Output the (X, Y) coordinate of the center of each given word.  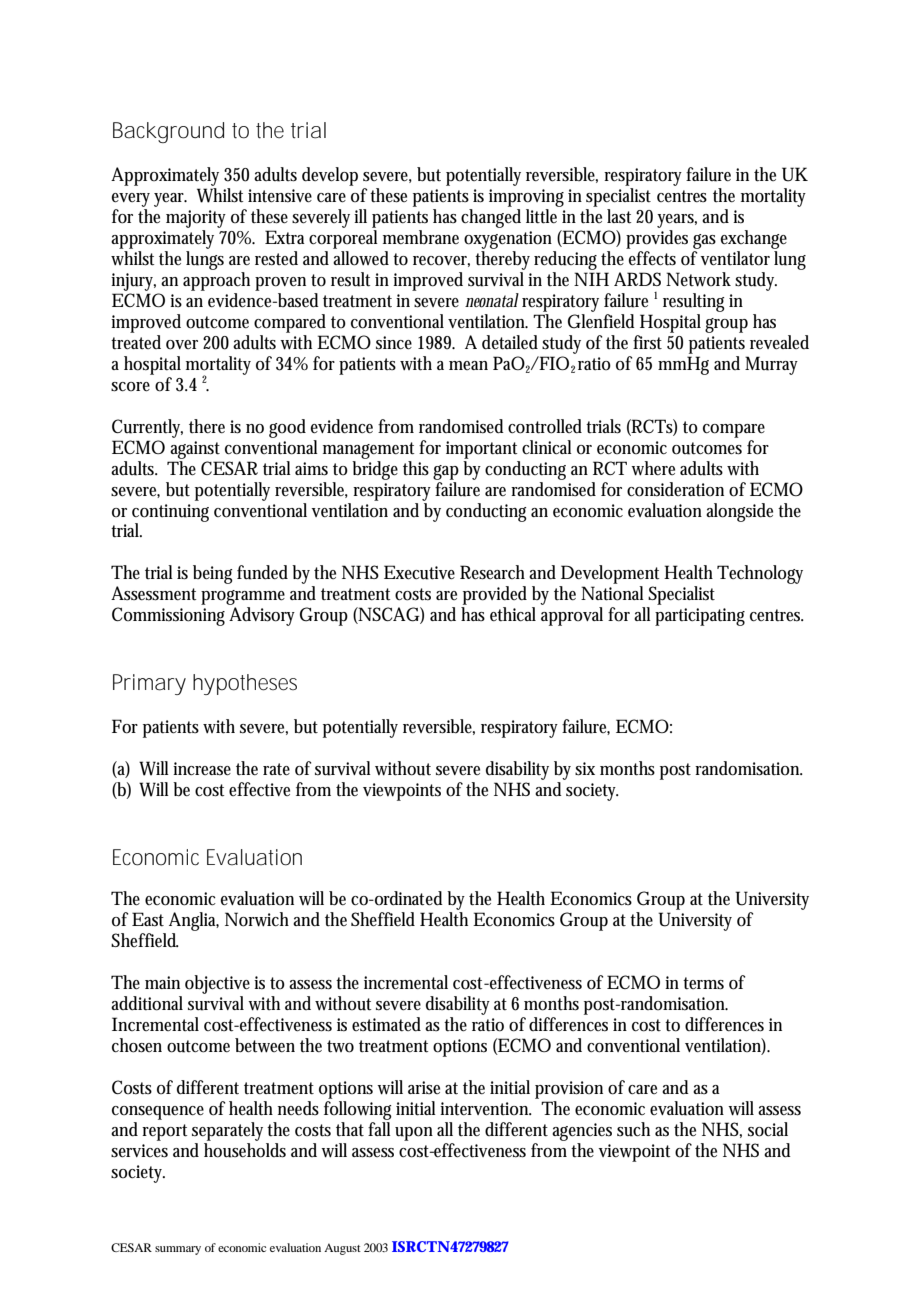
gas (704, 241)
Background (168, 132)
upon (414, 1134)
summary (178, 1250)
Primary (149, 684)
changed (491, 218)
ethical (513, 614)
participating (700, 617)
